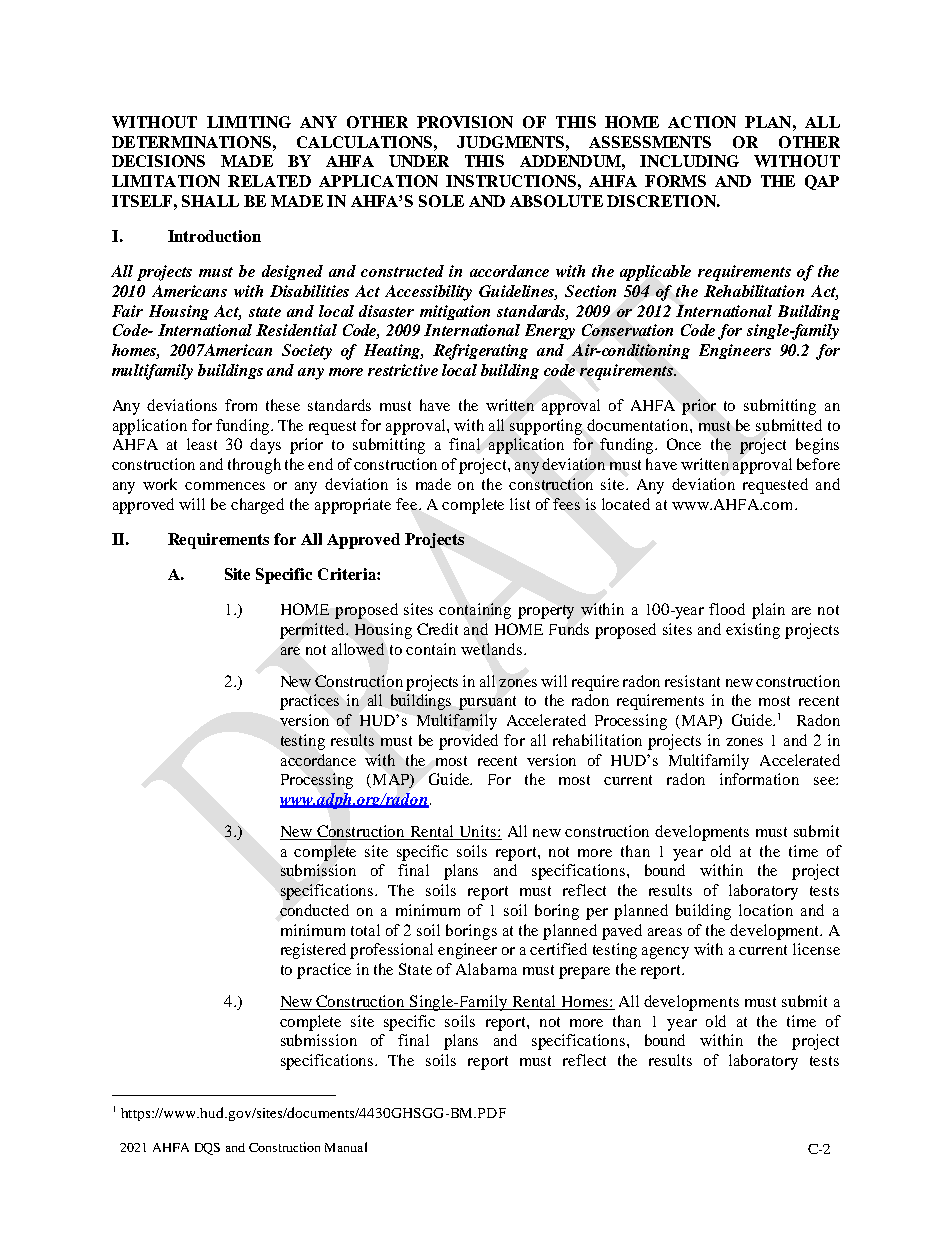 The image size is (952, 1233). I want to click on agency, so click(665, 953).
